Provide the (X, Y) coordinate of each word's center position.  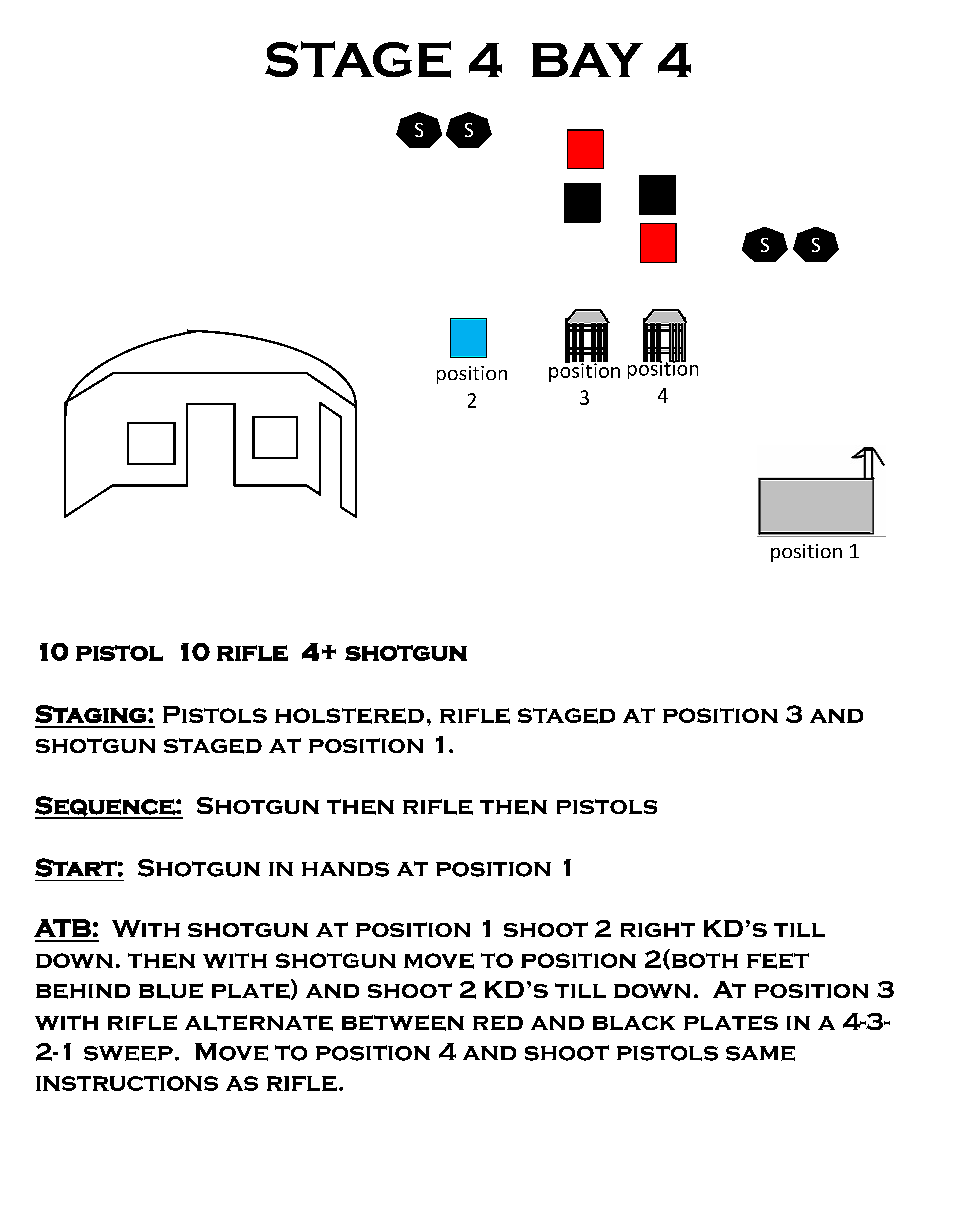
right (658, 929)
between (403, 1023)
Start (76, 867)
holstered (349, 716)
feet (778, 961)
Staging (90, 714)
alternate (259, 1023)
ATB (62, 928)
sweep (128, 1053)
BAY (587, 60)
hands (345, 869)
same (760, 1053)
